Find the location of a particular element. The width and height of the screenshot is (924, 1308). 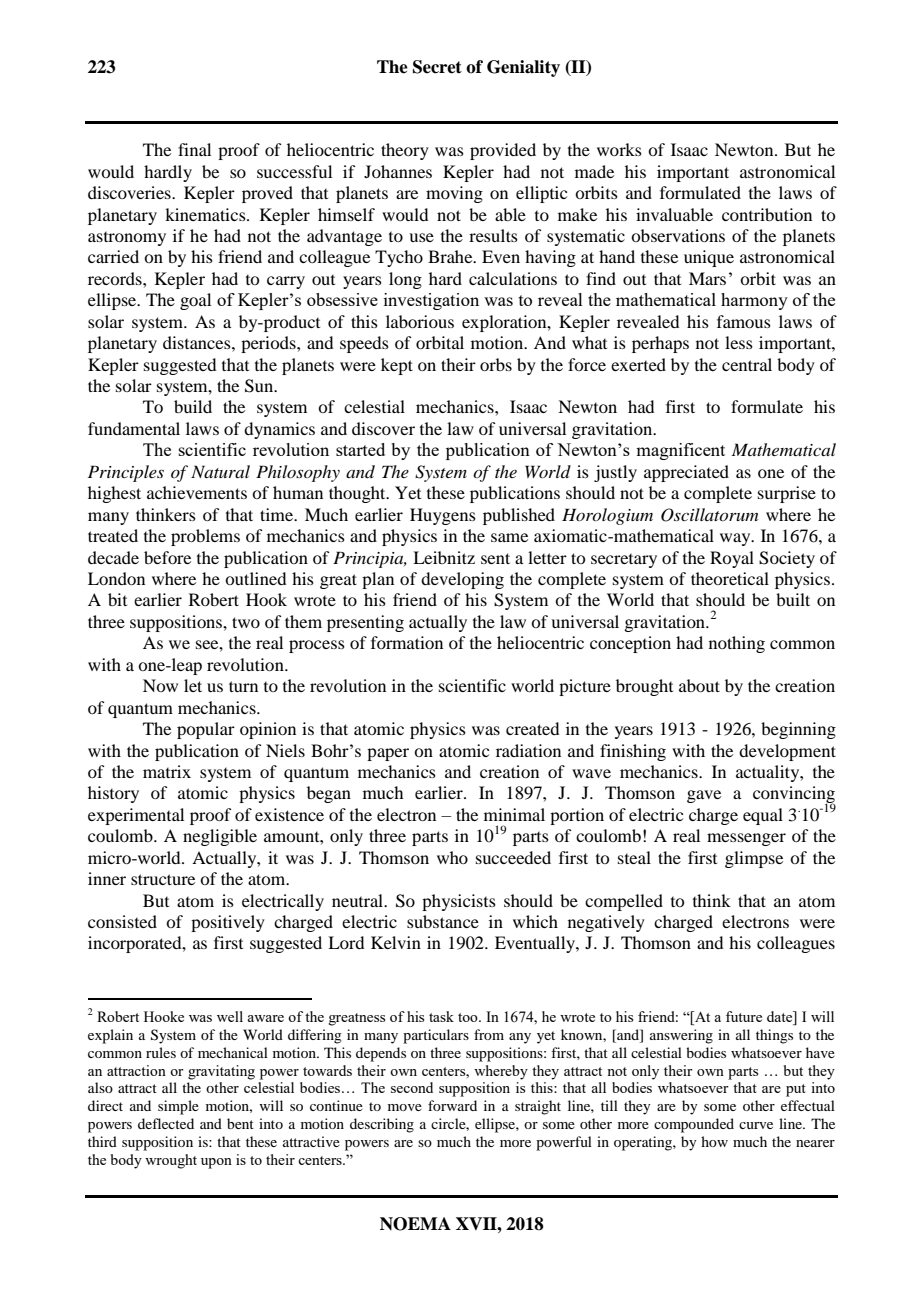

orbs is located at coordinates (496, 364).
